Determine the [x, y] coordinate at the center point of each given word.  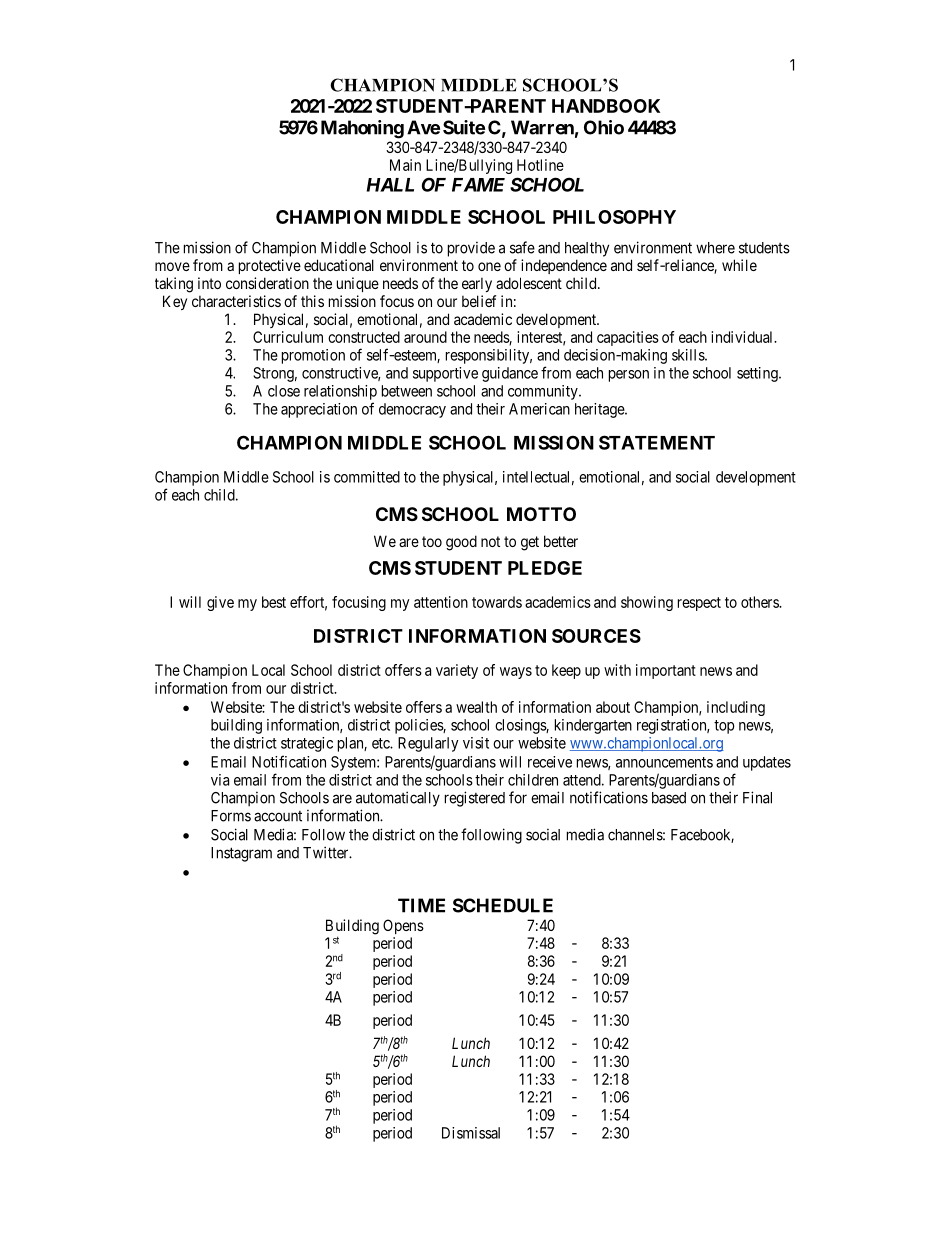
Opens [403, 926]
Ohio [604, 127]
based [669, 798]
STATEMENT [657, 442]
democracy [412, 410]
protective [270, 266]
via [220, 780]
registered [475, 799]
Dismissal [471, 1133]
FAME [478, 185]
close [284, 391]
